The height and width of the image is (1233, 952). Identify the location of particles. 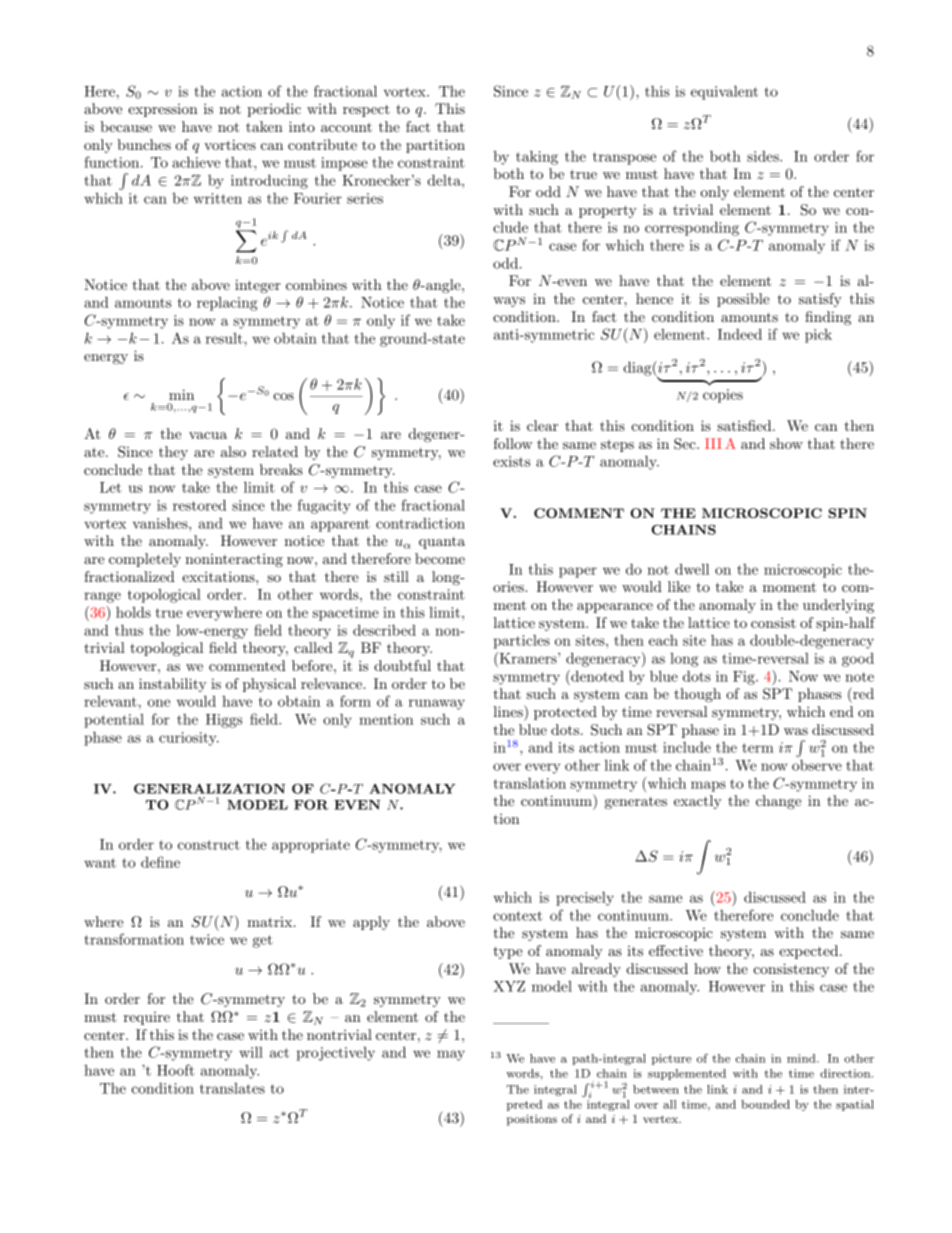
(521, 642).
